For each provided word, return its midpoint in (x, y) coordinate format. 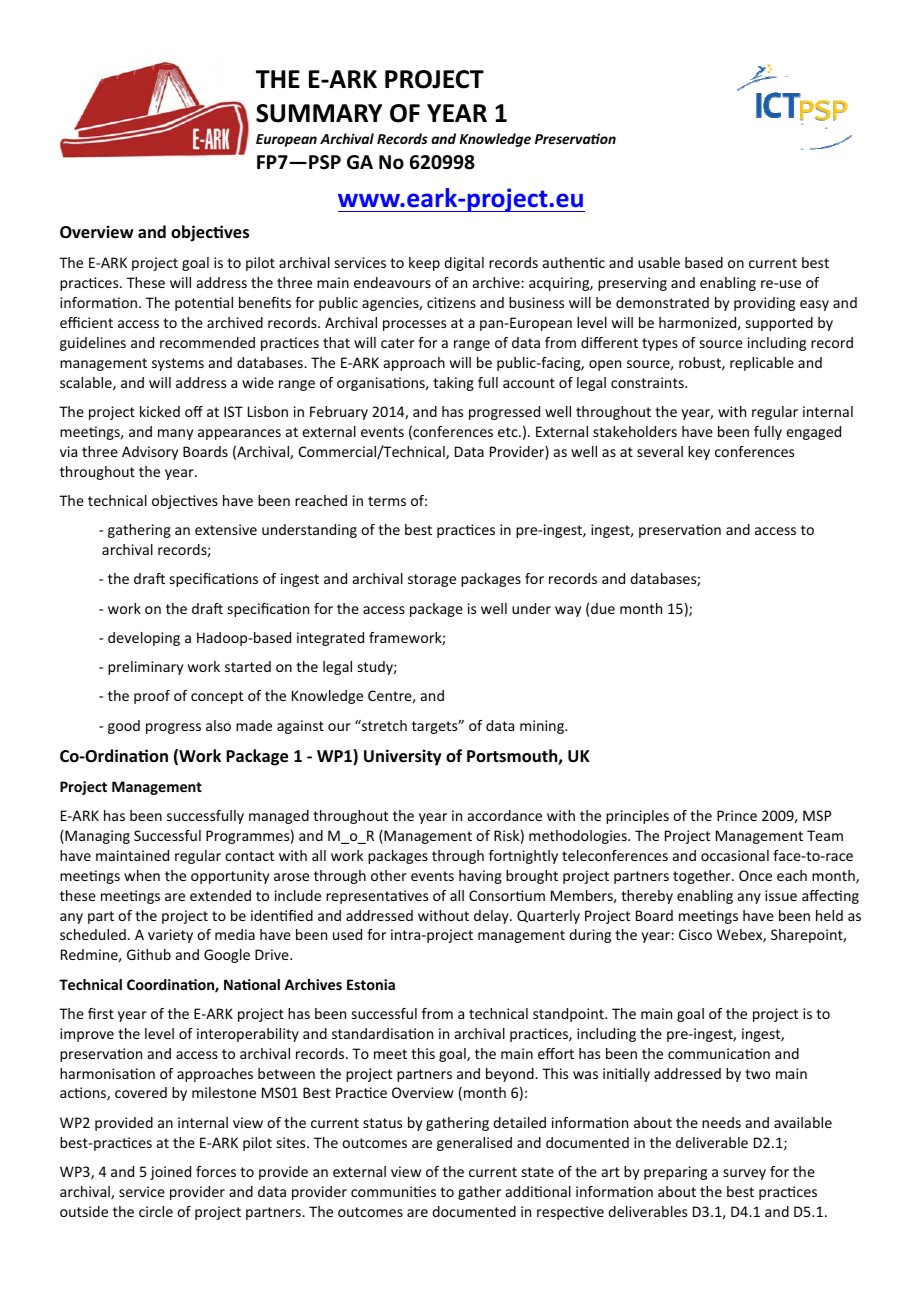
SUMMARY (319, 113)
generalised (474, 1144)
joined (170, 1173)
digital (464, 264)
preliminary (145, 668)
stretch (383, 725)
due (603, 608)
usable (659, 262)
